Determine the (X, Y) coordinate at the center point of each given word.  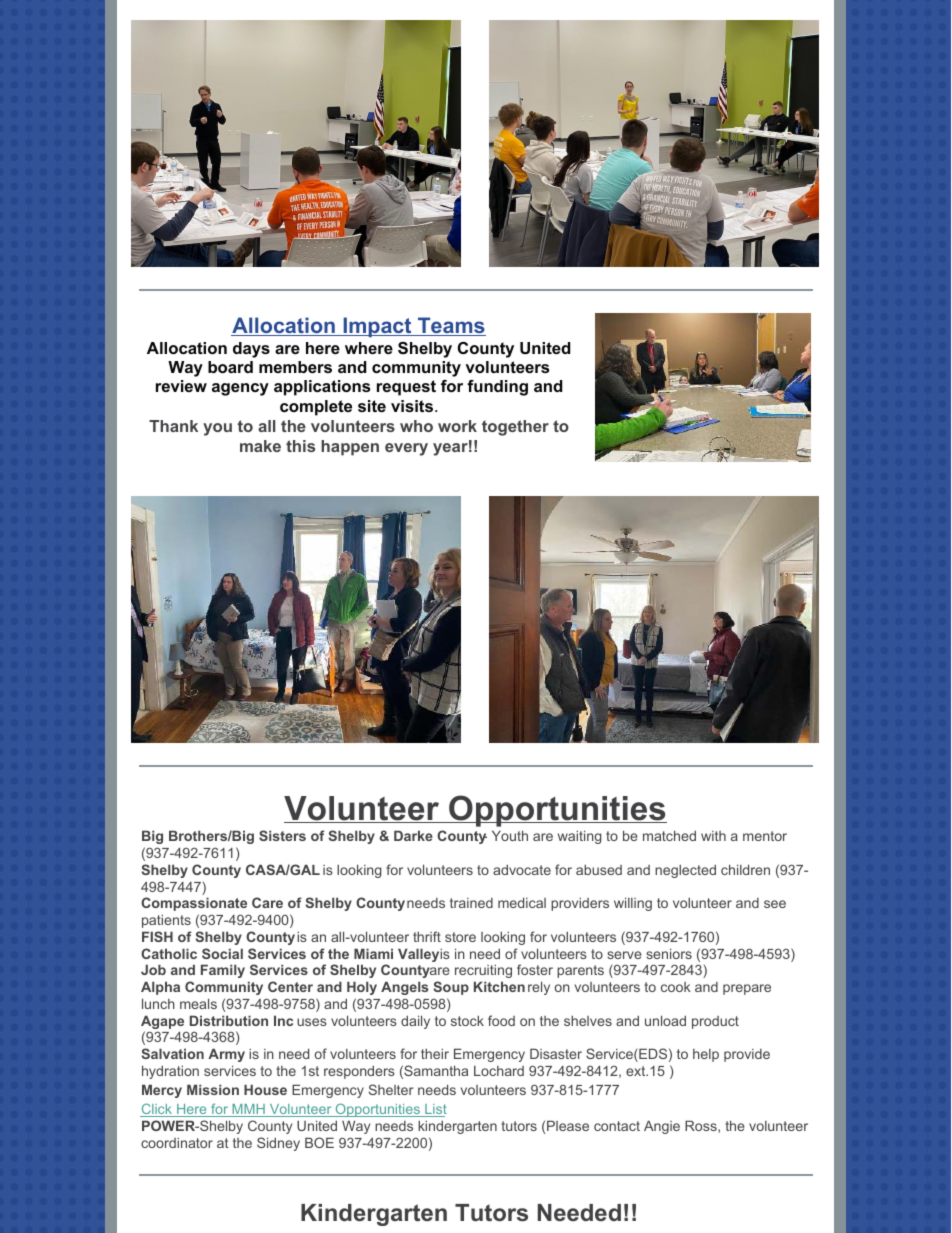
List (435, 1110)
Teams (451, 326)
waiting (580, 837)
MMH (248, 1110)
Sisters (282, 835)
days (251, 350)
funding (497, 388)
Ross (702, 1126)
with (713, 836)
